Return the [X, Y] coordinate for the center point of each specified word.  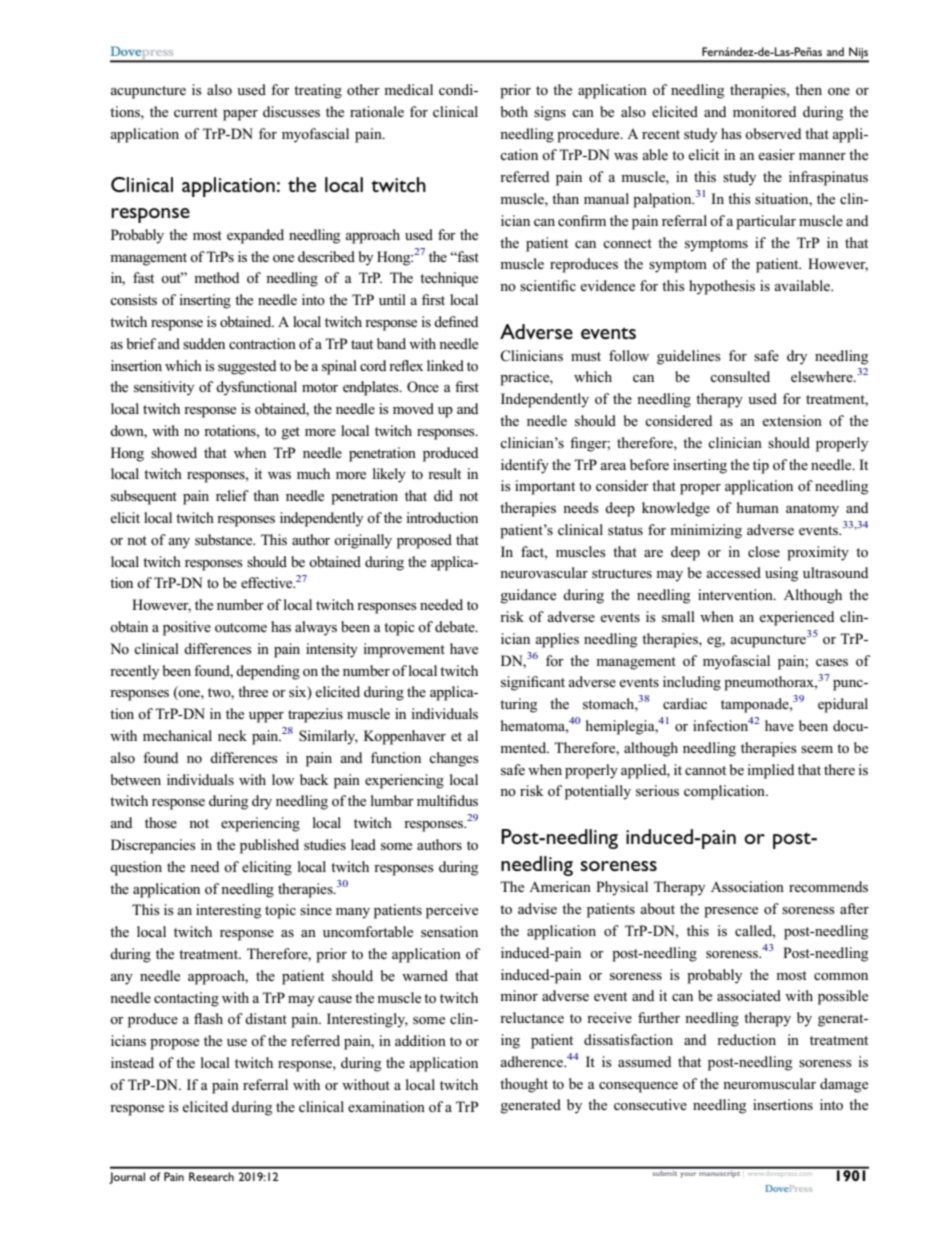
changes [454, 759]
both [514, 111]
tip [761, 466]
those [161, 822]
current [196, 112]
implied [770, 771]
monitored [764, 111]
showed [174, 452]
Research [211, 1176]
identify [525, 466]
